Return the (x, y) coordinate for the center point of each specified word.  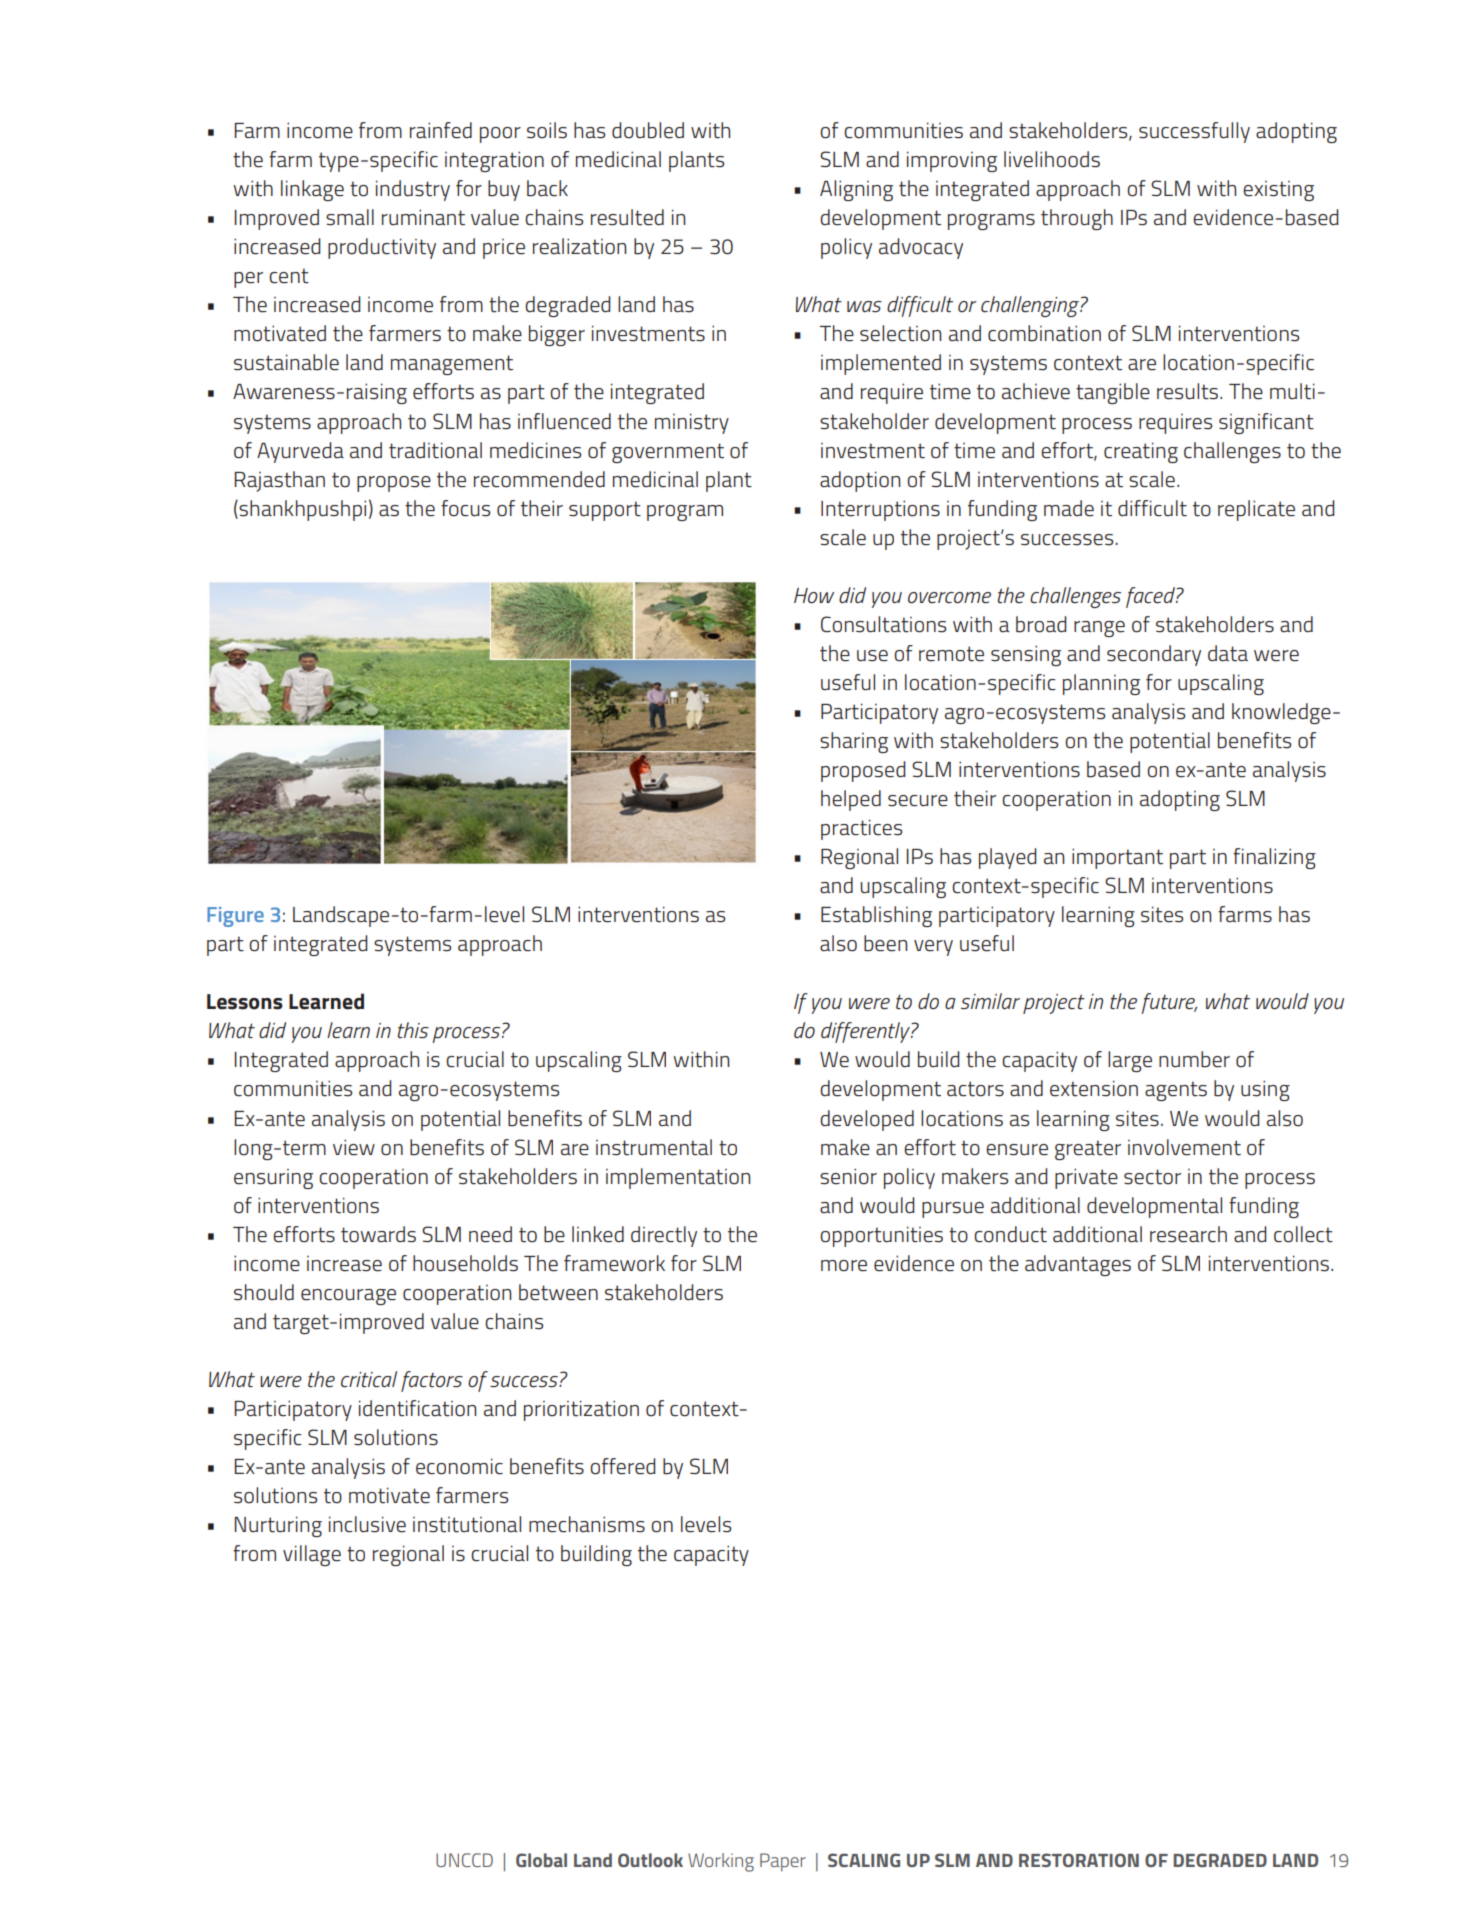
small (350, 217)
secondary (1154, 655)
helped (851, 800)
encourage (348, 1297)
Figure (235, 917)
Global (541, 1860)
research (1188, 1234)
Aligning (856, 190)
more (844, 1266)
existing (1278, 191)
